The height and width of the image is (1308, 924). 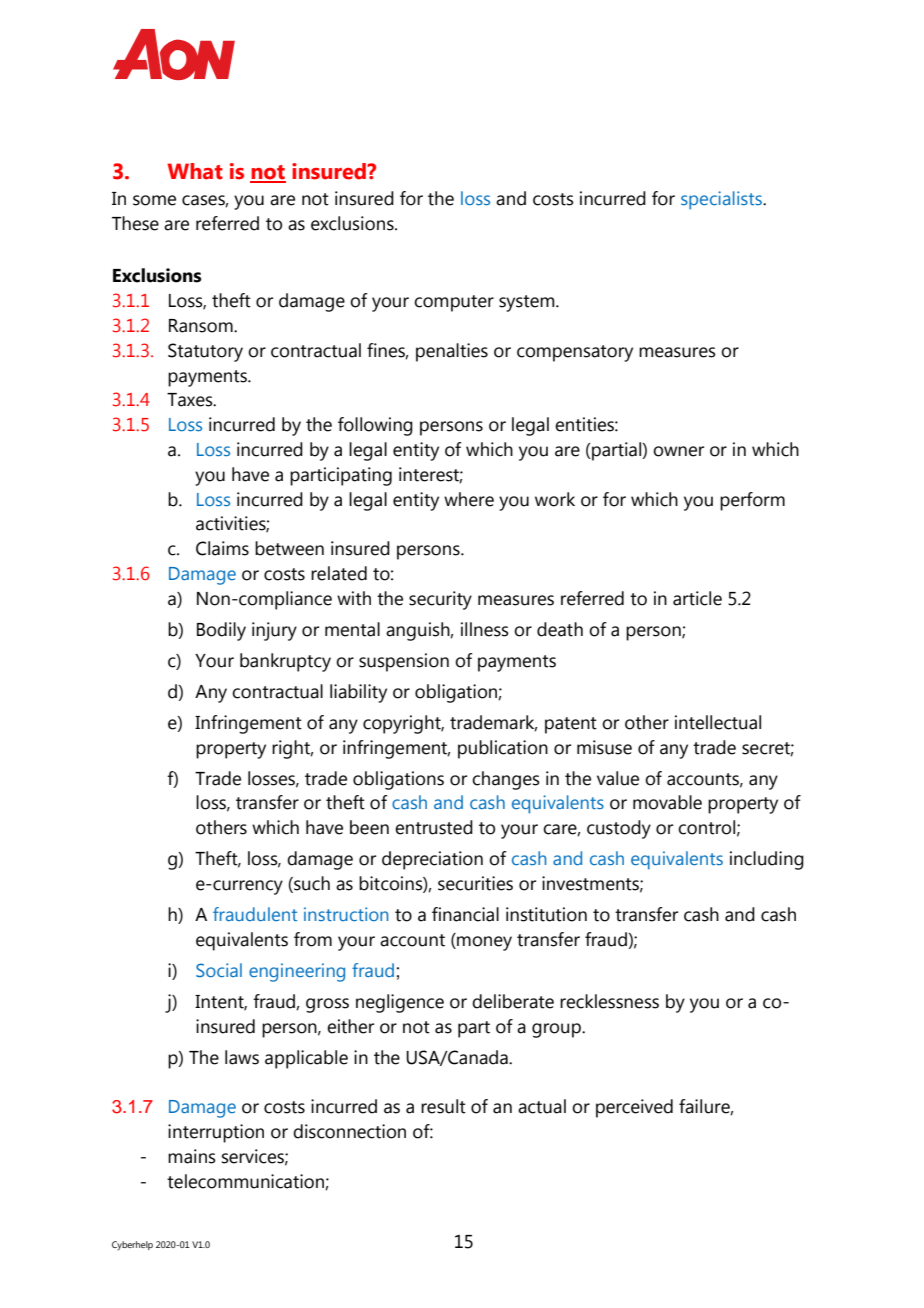 I want to click on interruption, so click(x=216, y=1133).
